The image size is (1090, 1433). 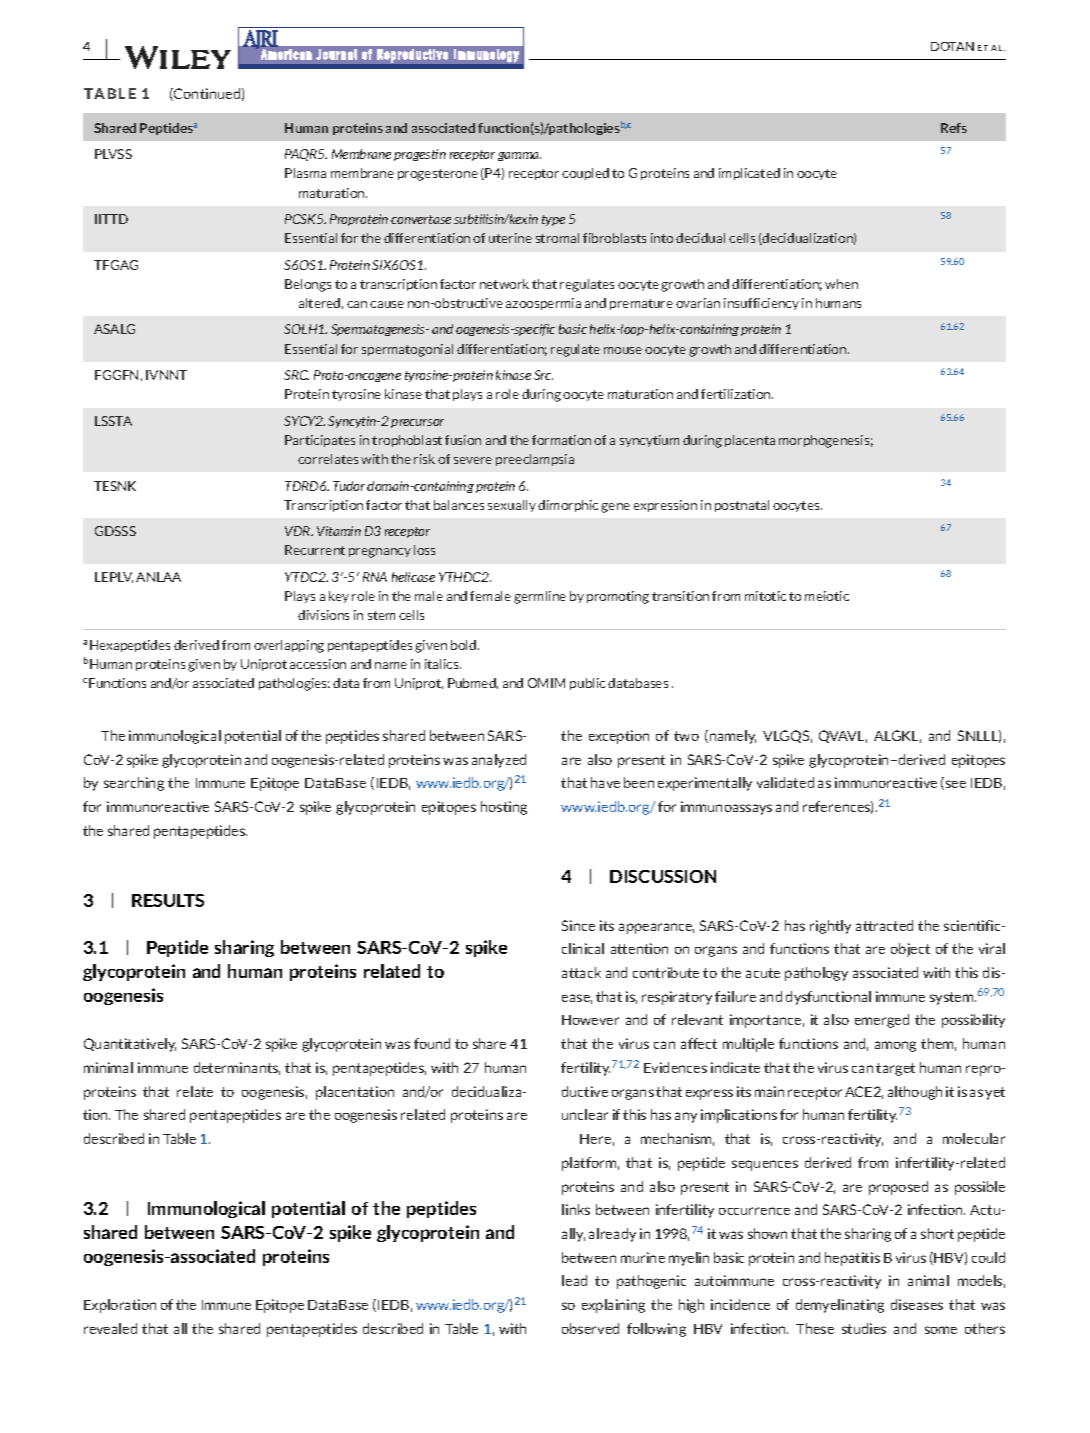 What do you see at coordinates (574, 1280) in the document?
I see `lead` at bounding box center [574, 1280].
